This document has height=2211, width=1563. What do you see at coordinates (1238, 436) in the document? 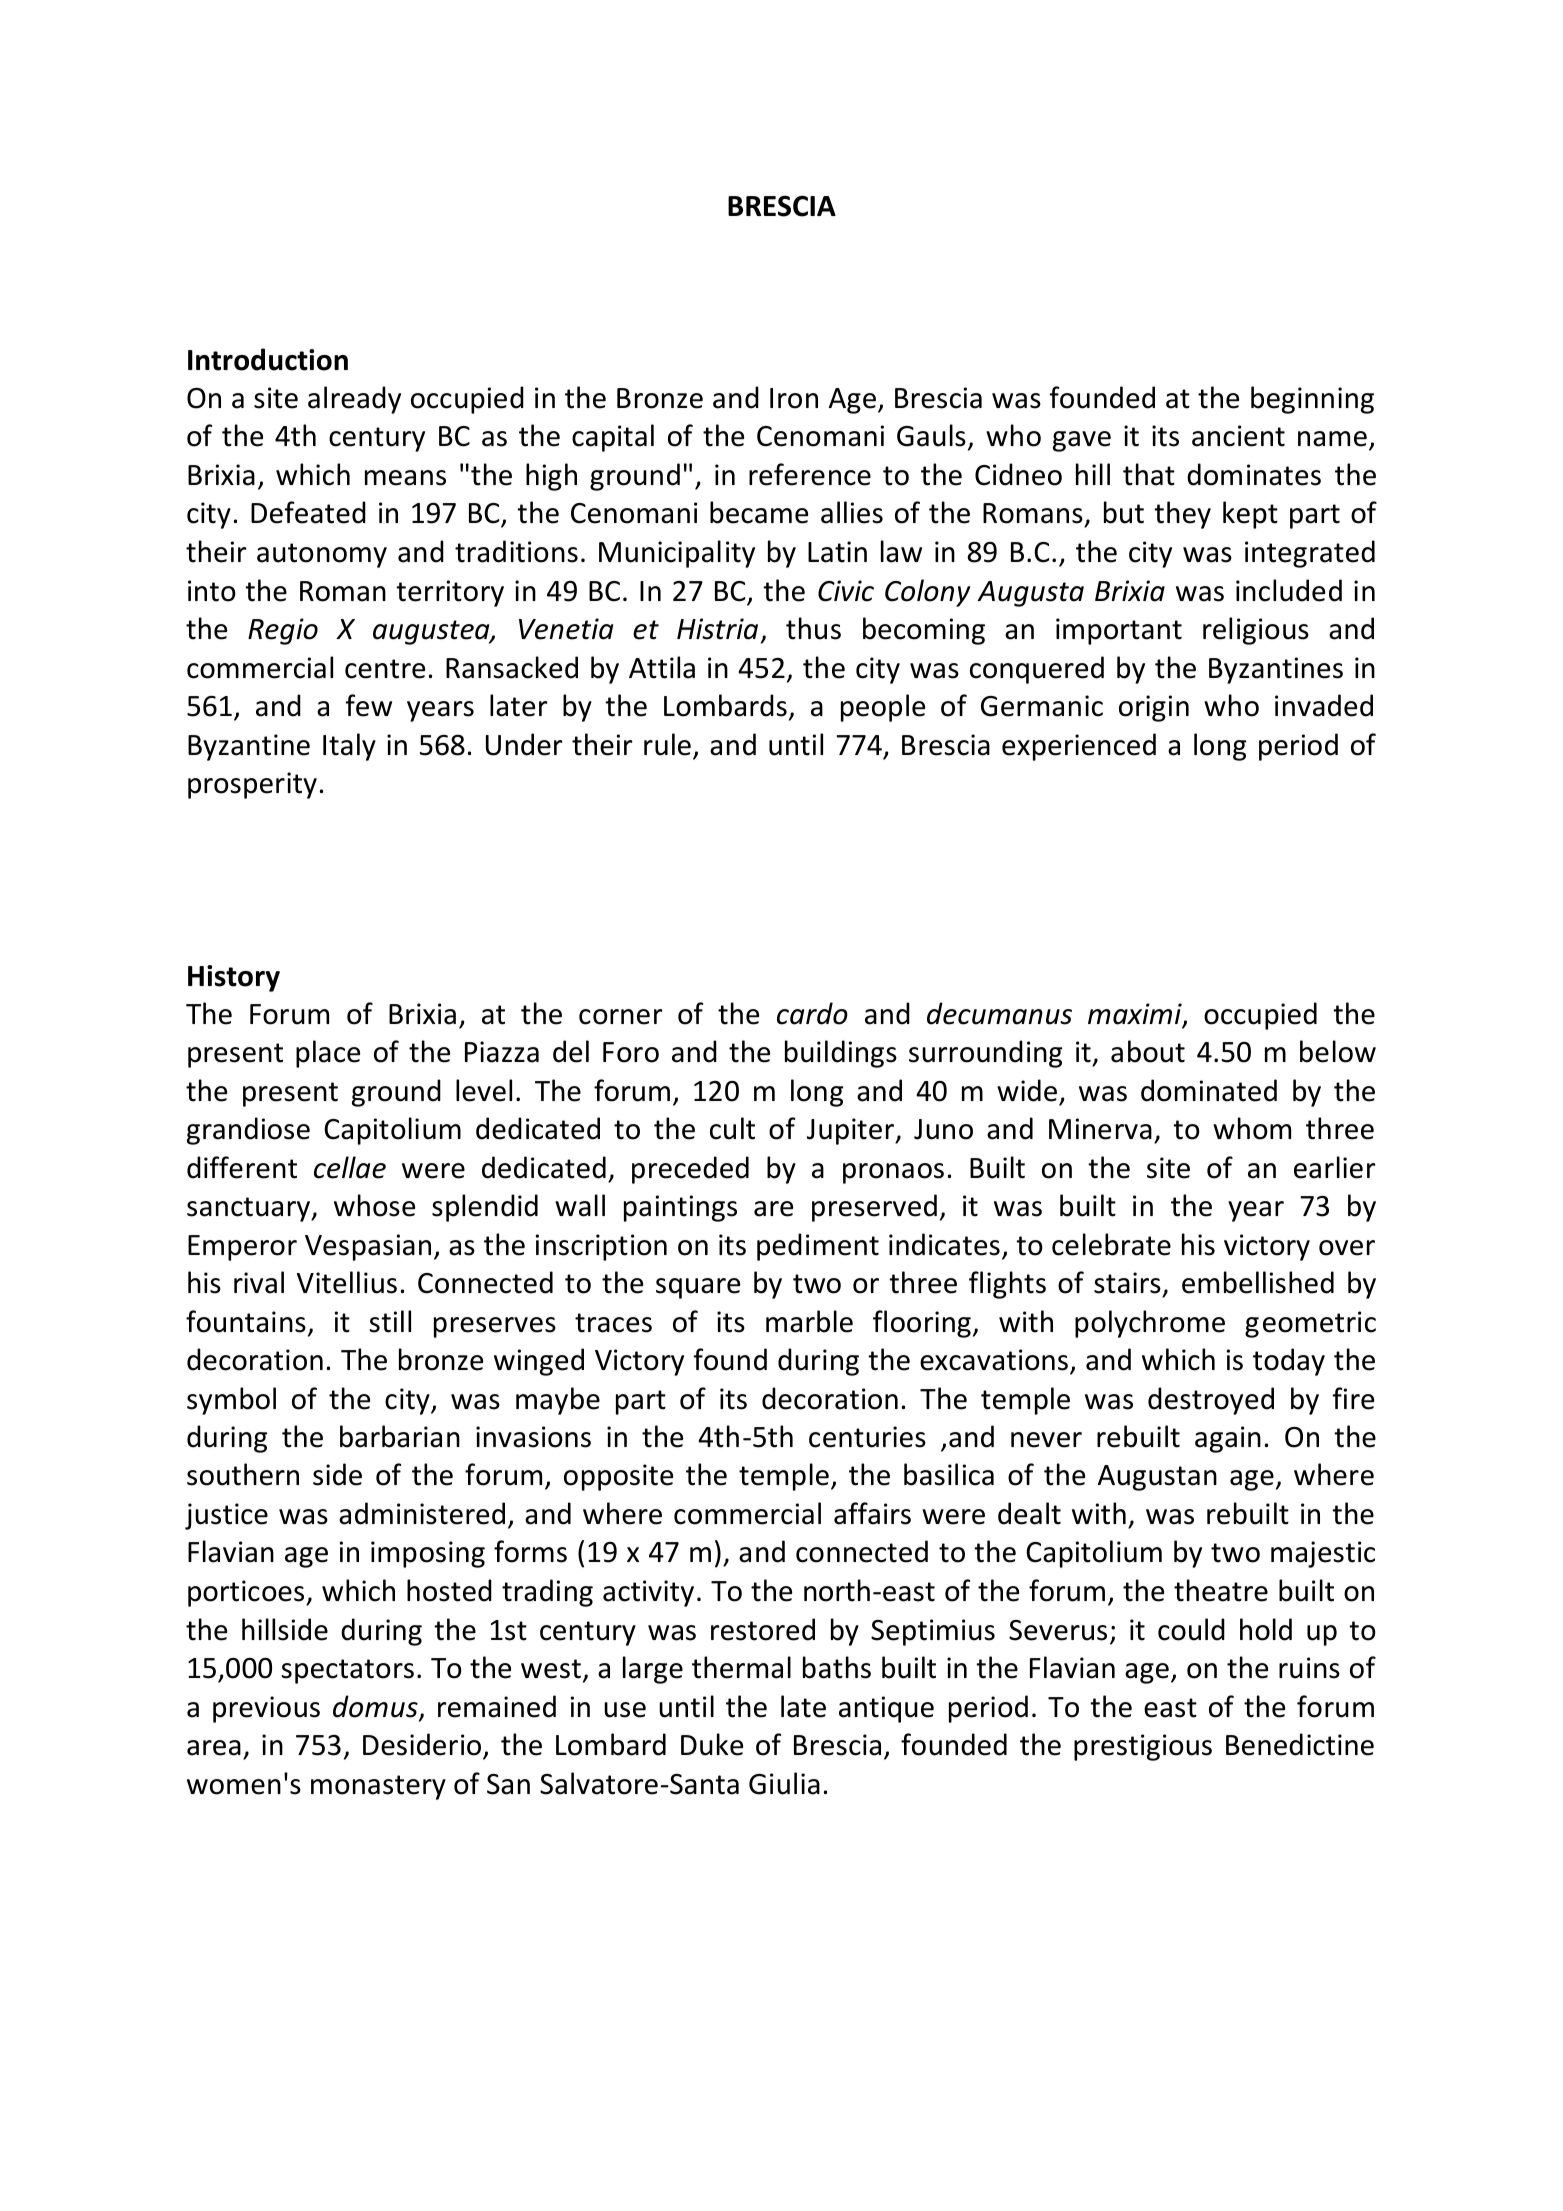
I see `ancient` at bounding box center [1238, 436].
